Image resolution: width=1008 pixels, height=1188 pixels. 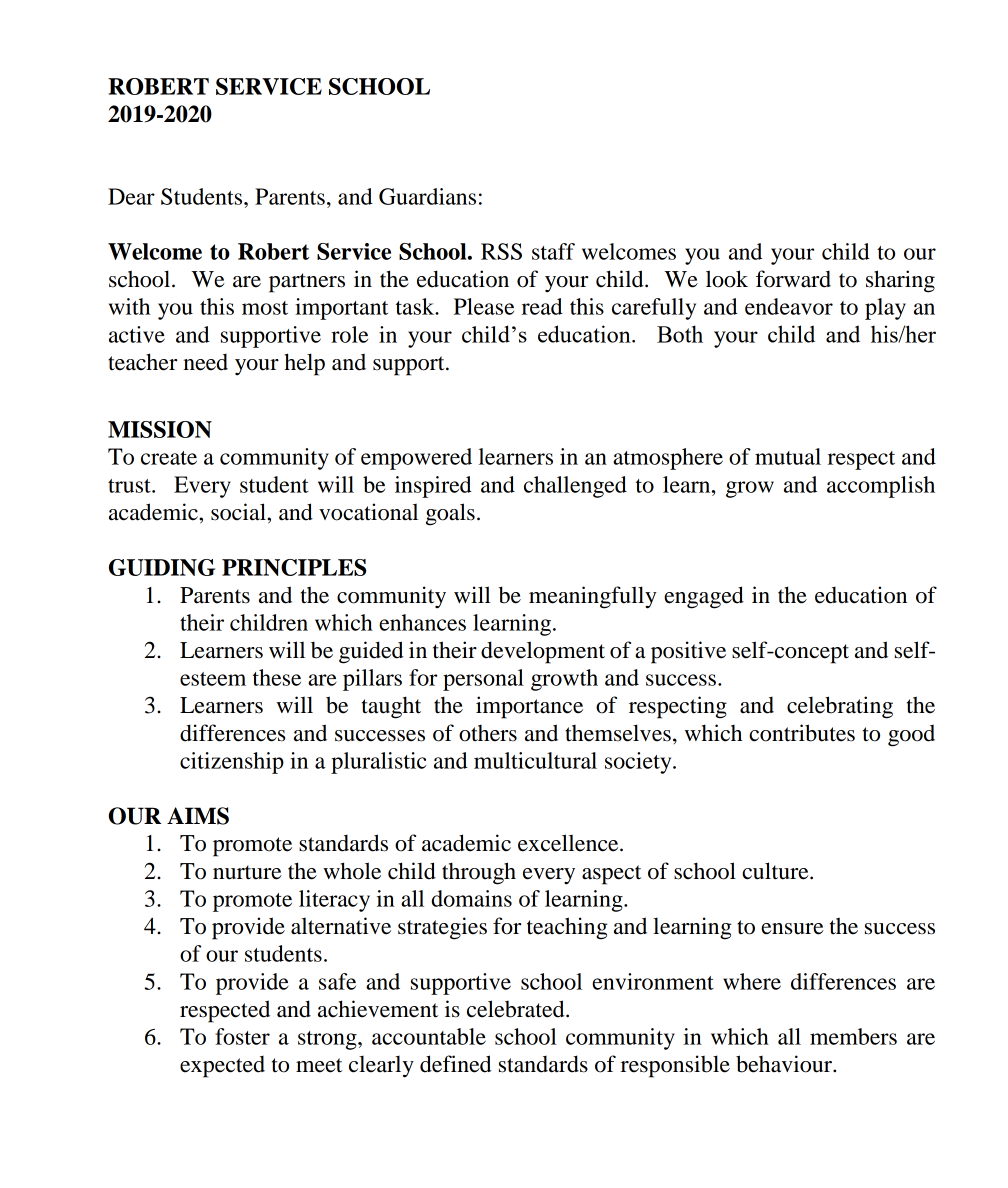 What do you see at coordinates (881, 487) in the document?
I see `accomplish` at bounding box center [881, 487].
